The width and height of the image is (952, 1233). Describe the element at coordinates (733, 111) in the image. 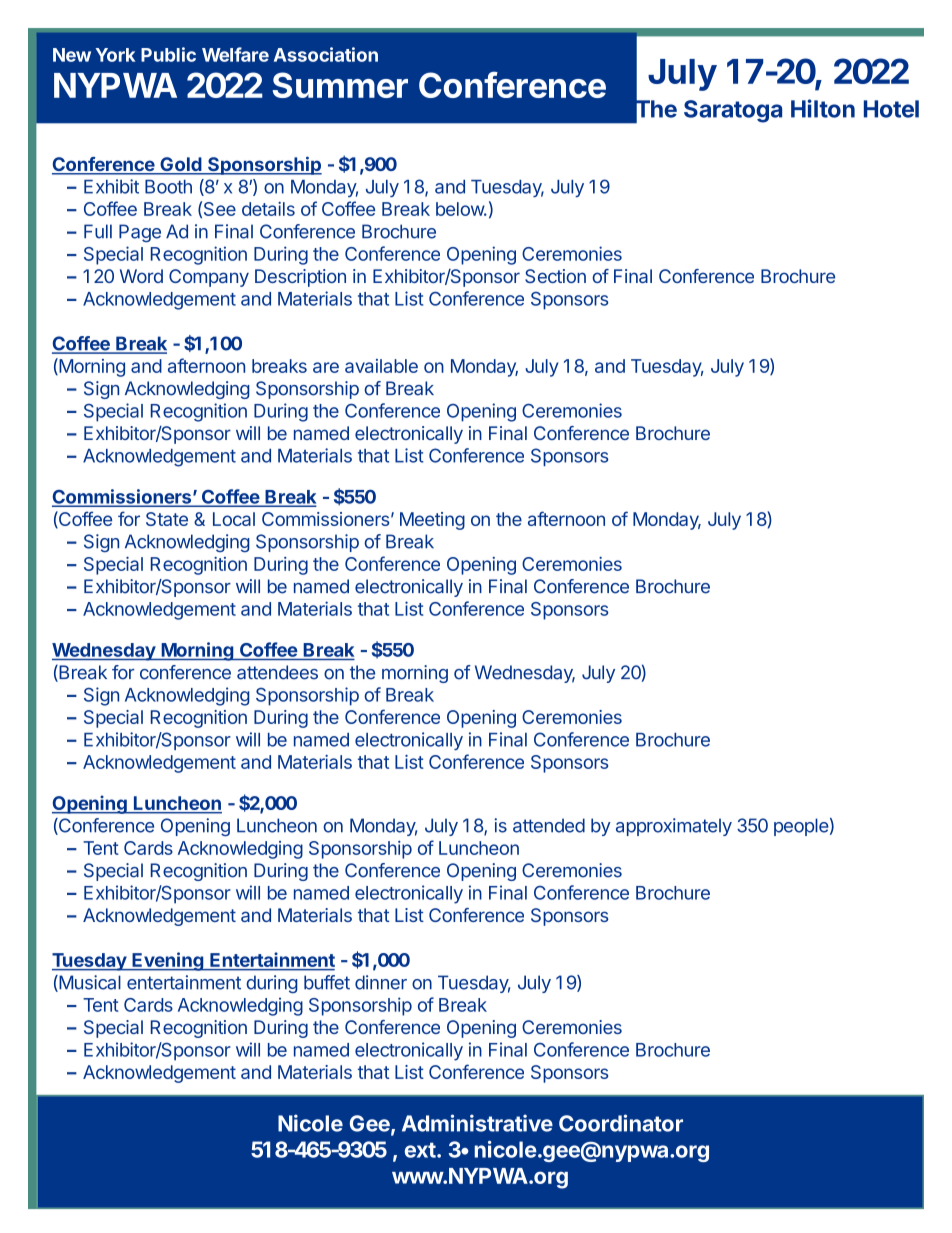

I see `Saratoga` at that location.
